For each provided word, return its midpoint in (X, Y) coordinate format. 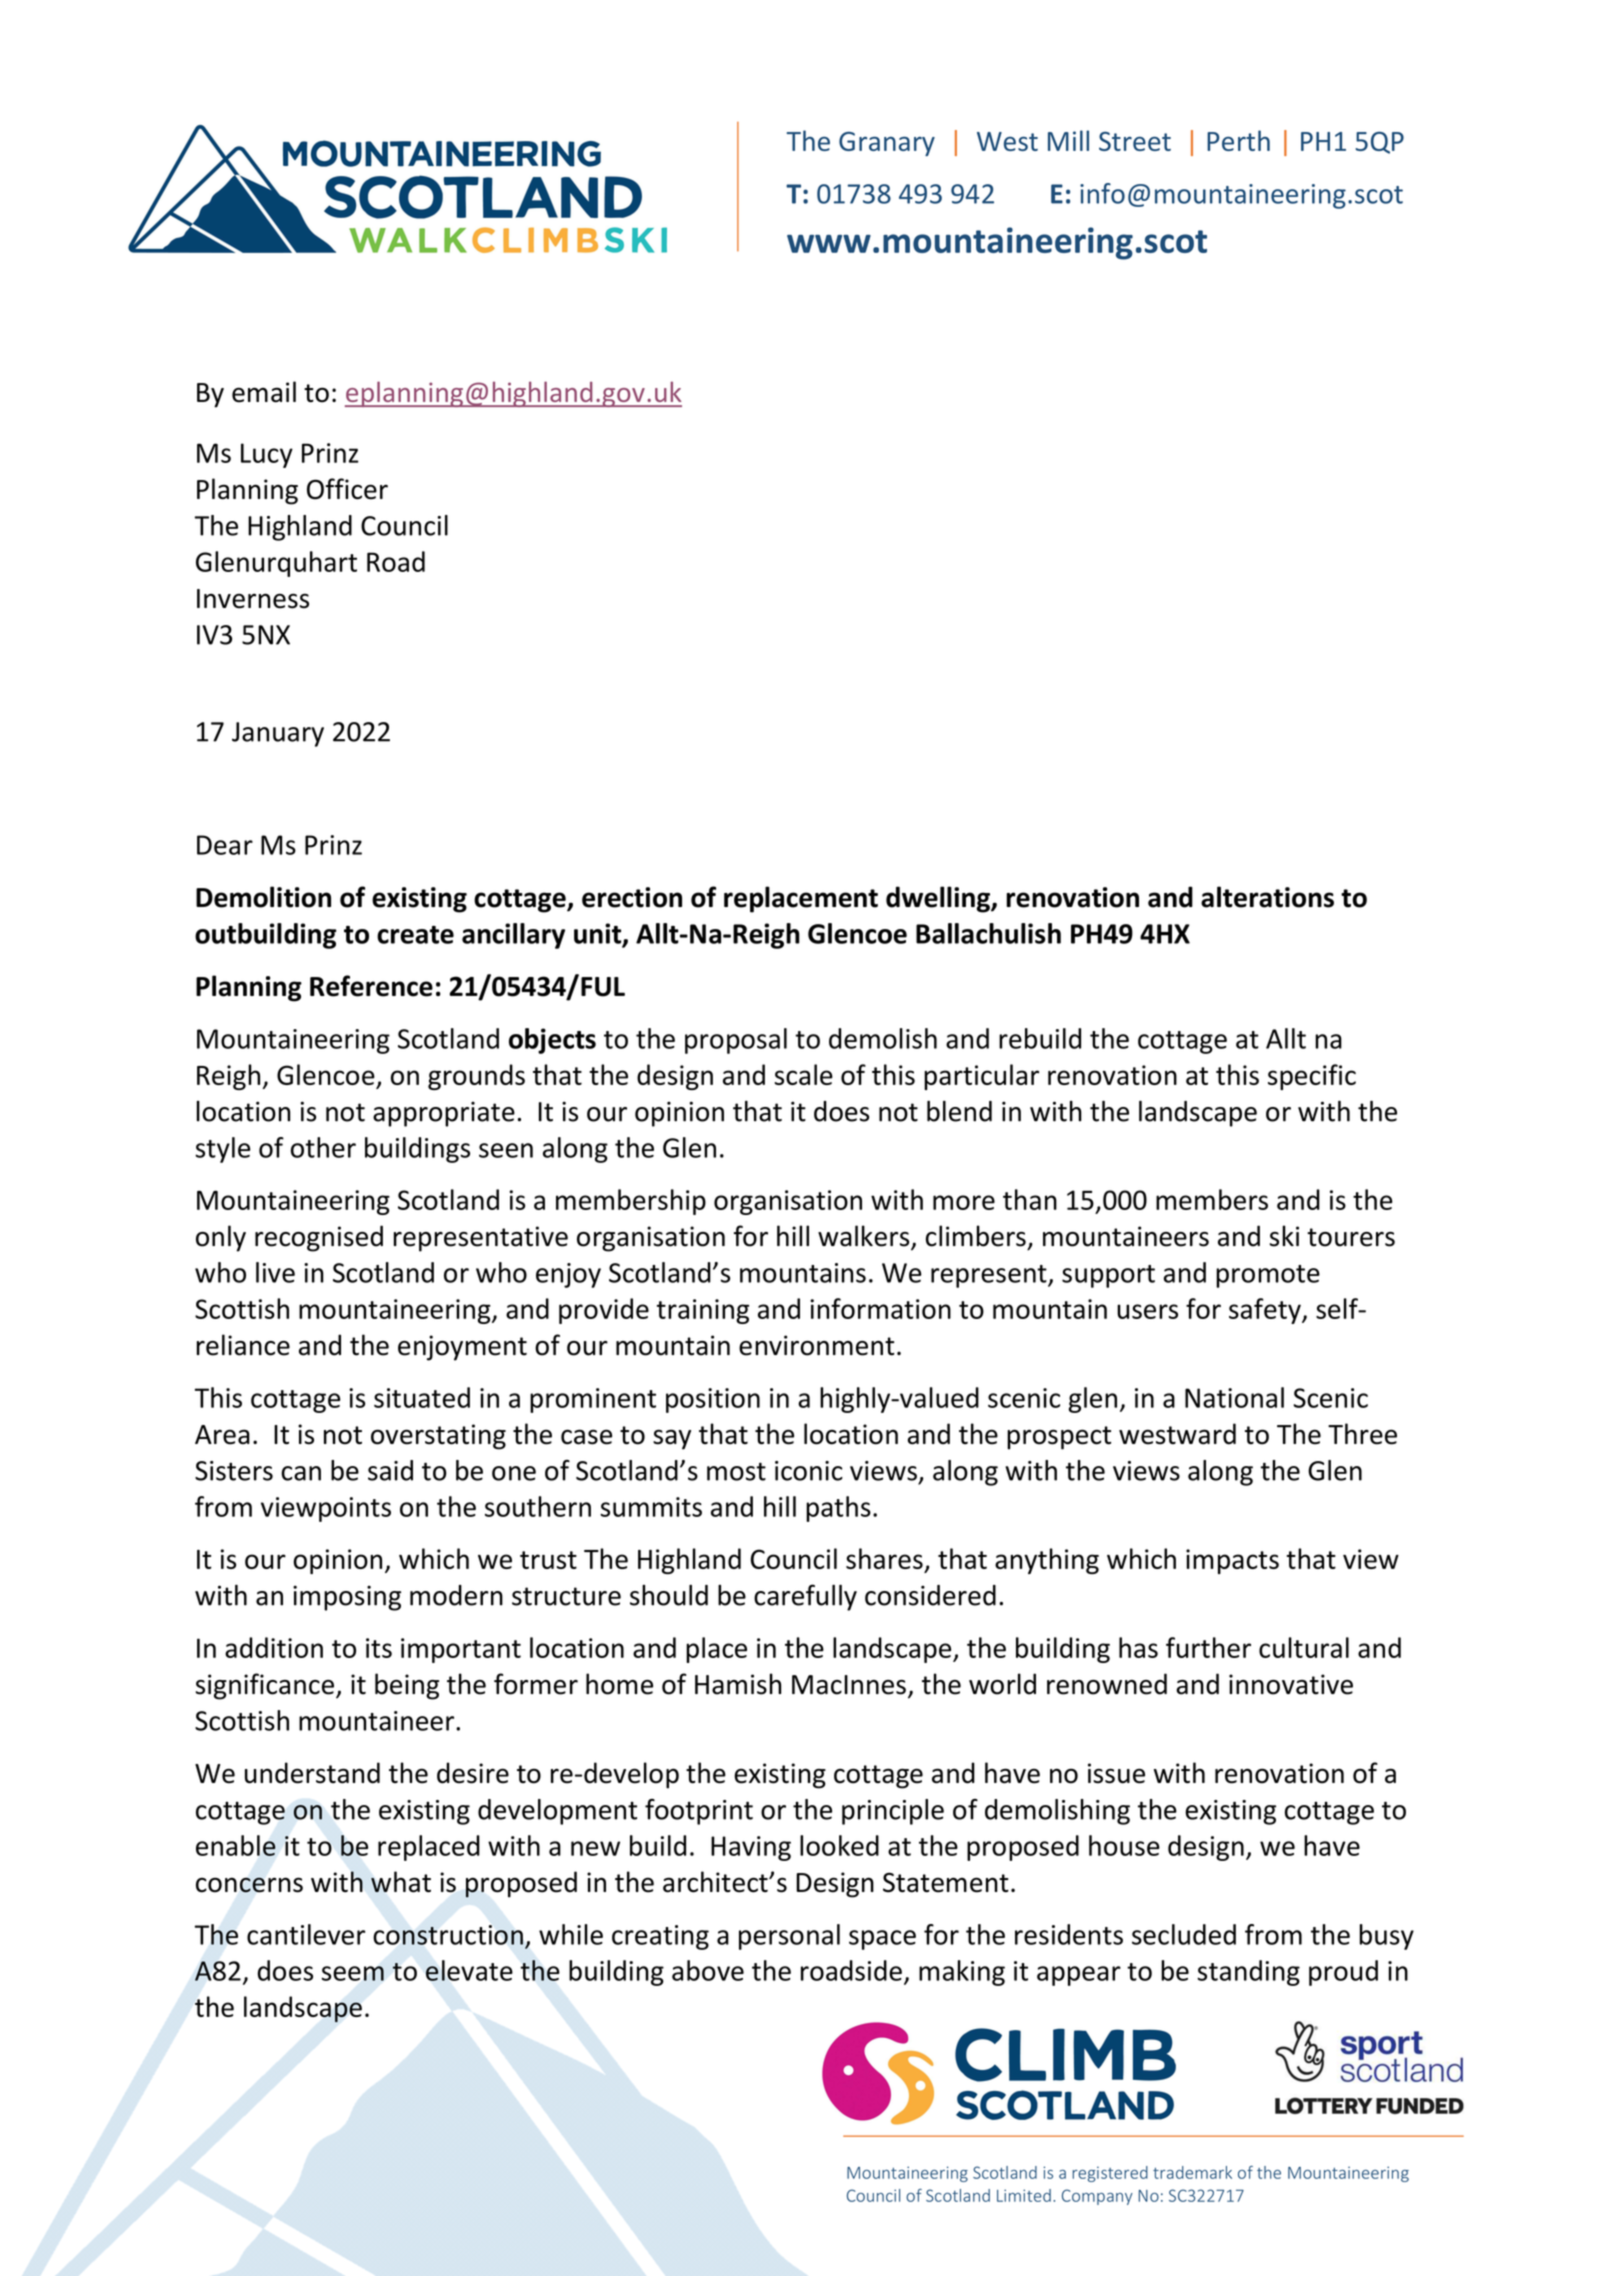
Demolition (263, 897)
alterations (1267, 897)
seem (353, 1973)
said (390, 1470)
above (708, 1970)
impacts (1232, 1561)
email (264, 392)
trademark (1192, 2172)
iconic (809, 1471)
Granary (887, 144)
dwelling (939, 899)
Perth (1238, 140)
